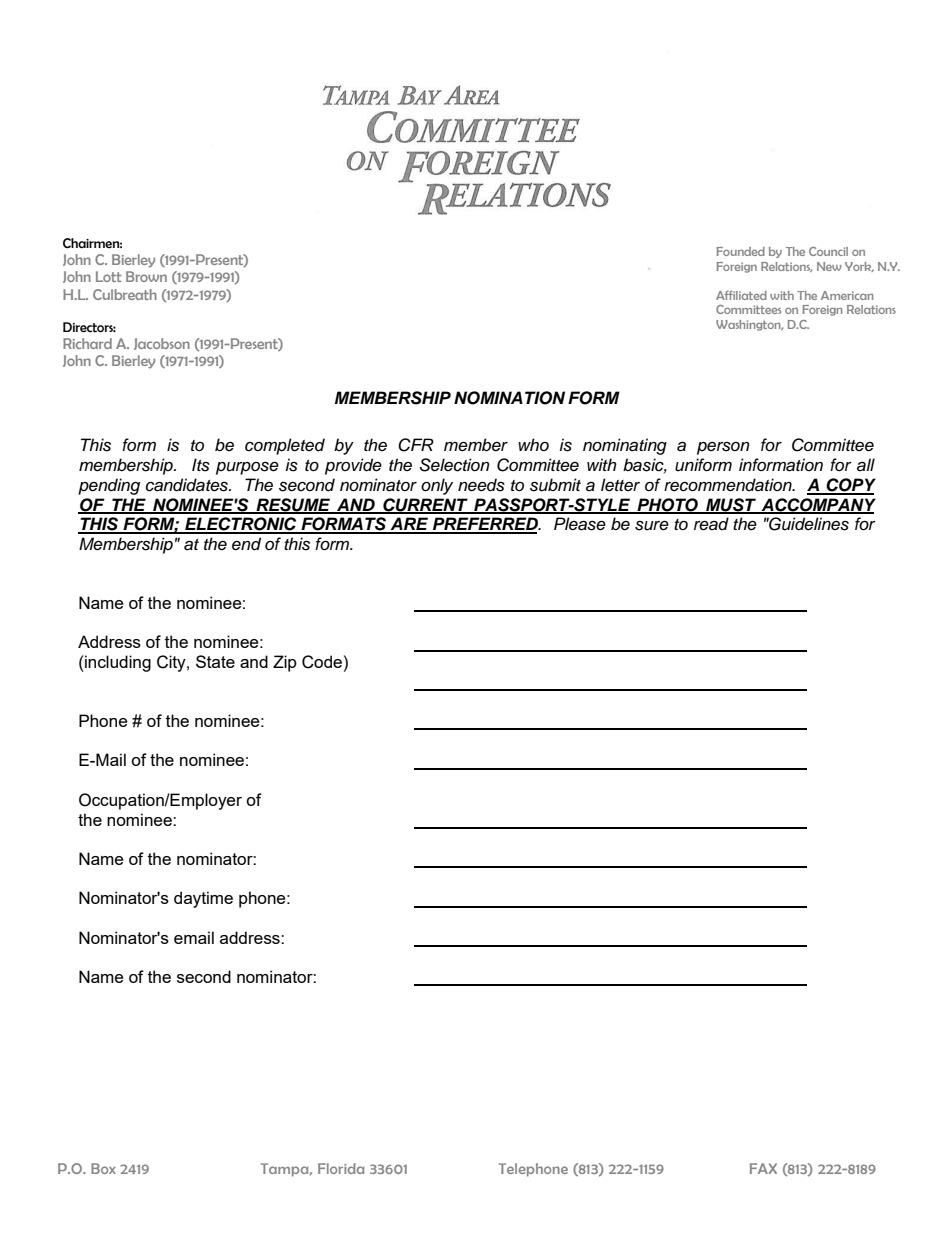  I want to click on Zip, so click(285, 663).
